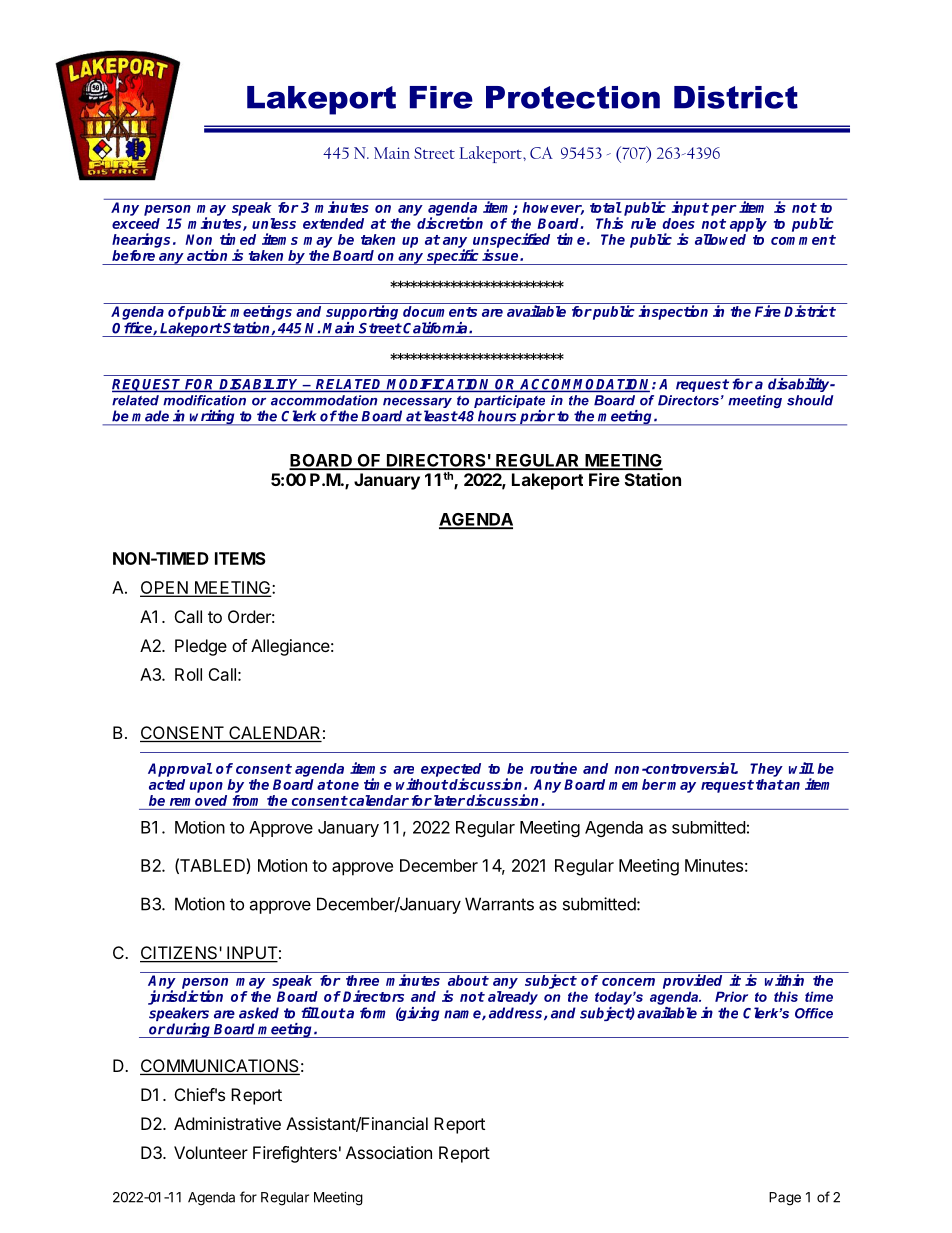 This screenshot has height=1233, width=952. I want to click on upon, so click(206, 787).
